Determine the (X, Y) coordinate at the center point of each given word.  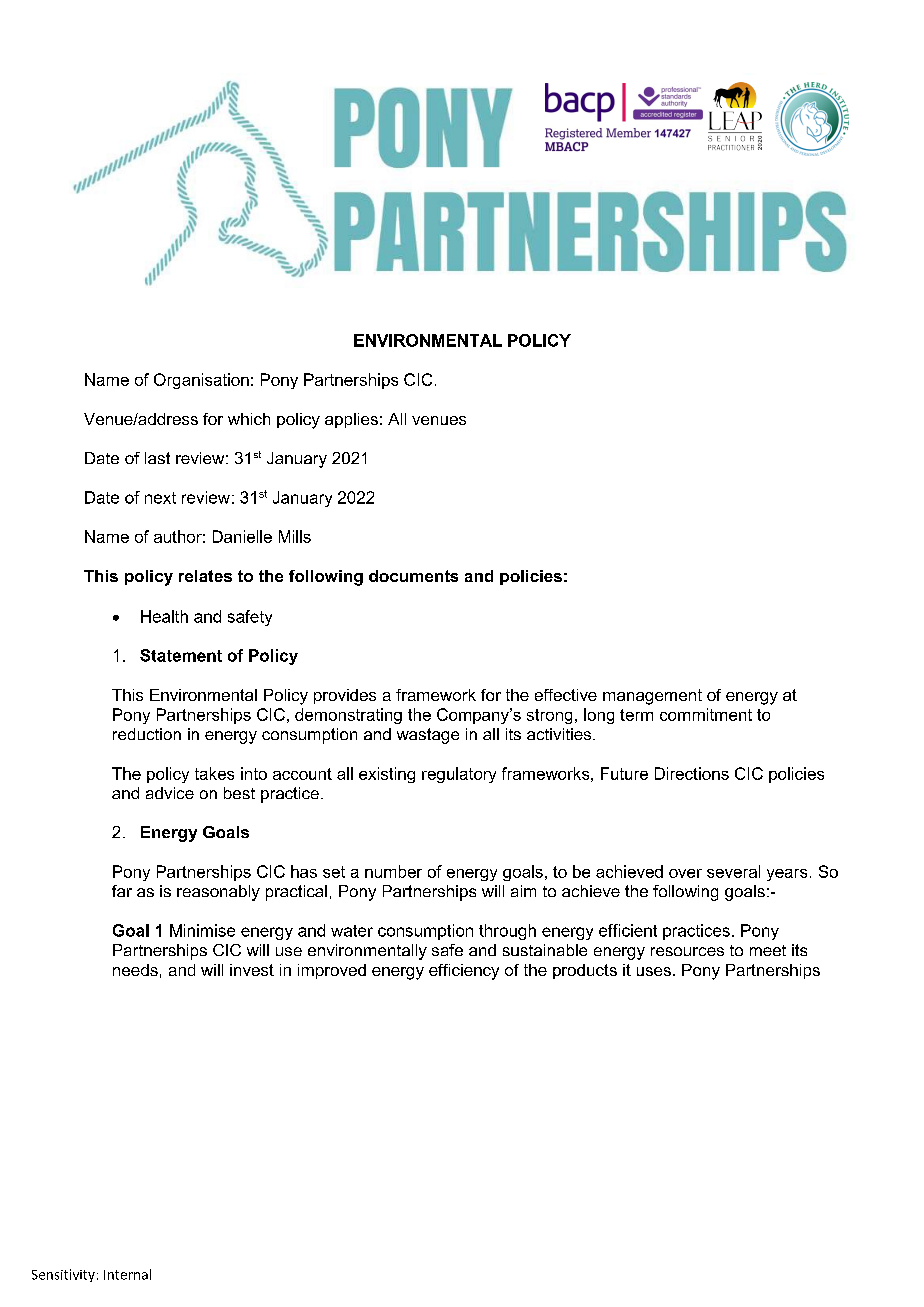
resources (687, 951)
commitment (706, 714)
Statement (181, 655)
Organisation (201, 381)
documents (413, 576)
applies (351, 420)
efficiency (464, 972)
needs (135, 970)
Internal (127, 1274)
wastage (428, 736)
